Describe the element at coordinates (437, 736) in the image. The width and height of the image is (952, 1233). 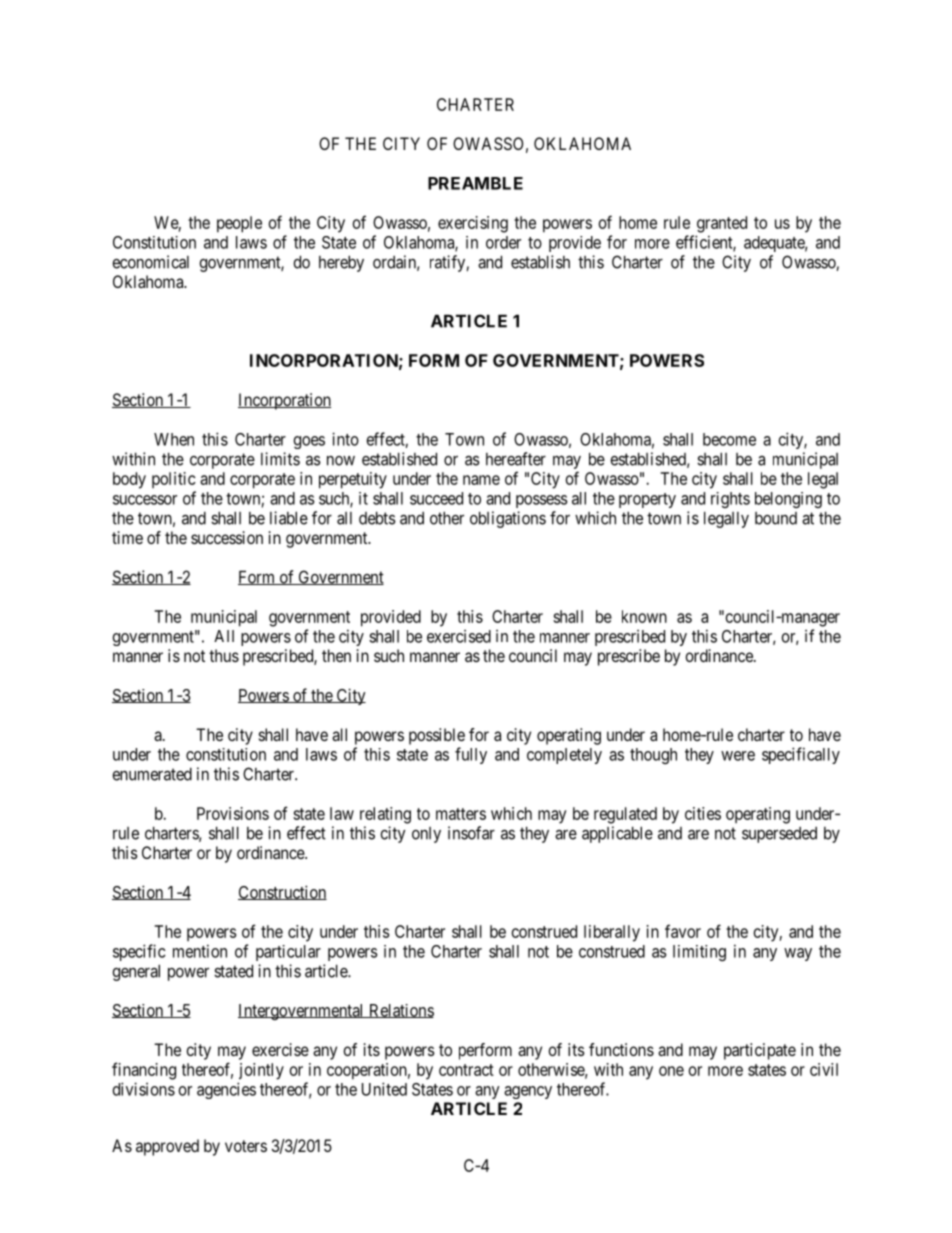
I see `possible` at that location.
